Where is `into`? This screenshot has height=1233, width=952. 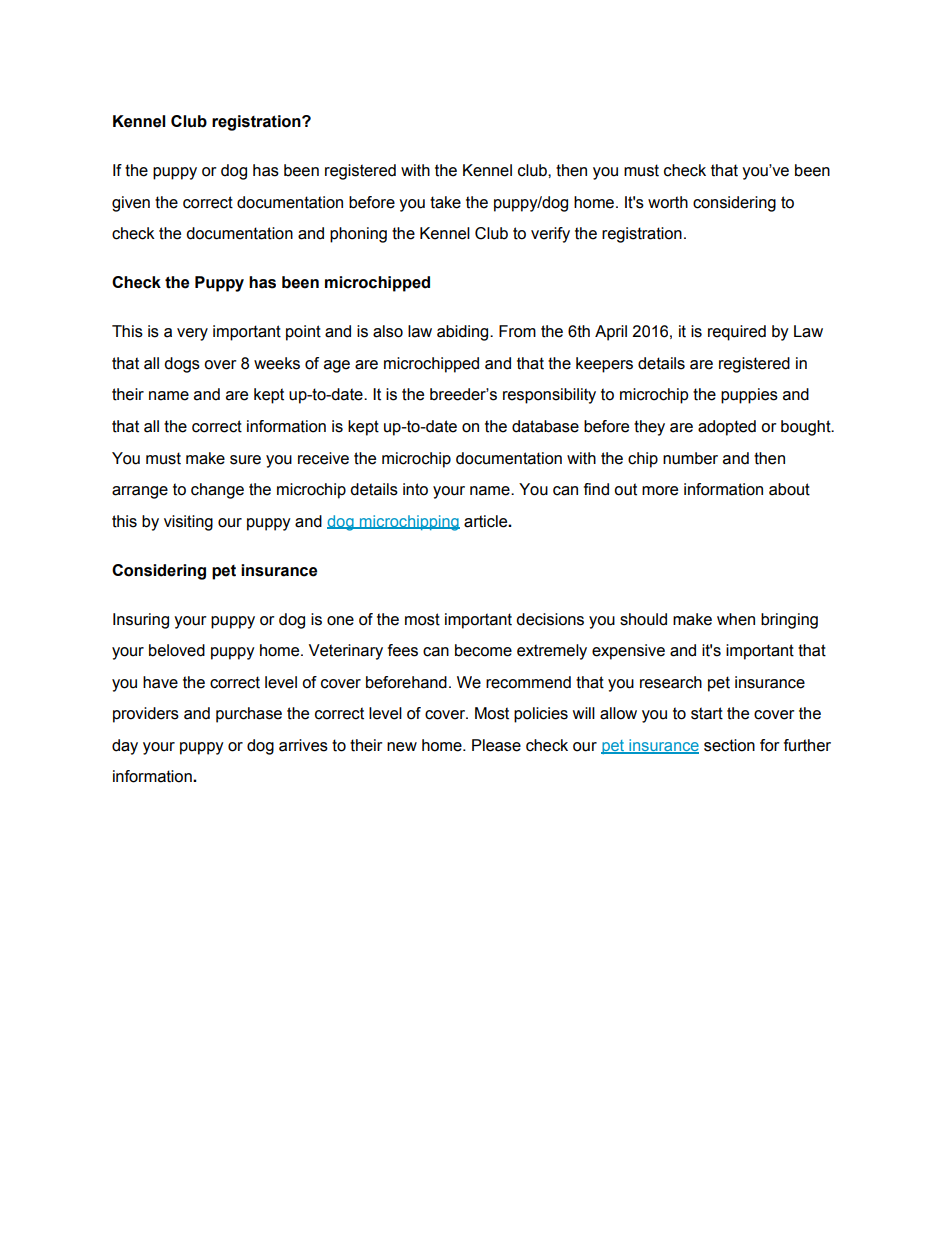
into is located at coordinates (415, 489).
